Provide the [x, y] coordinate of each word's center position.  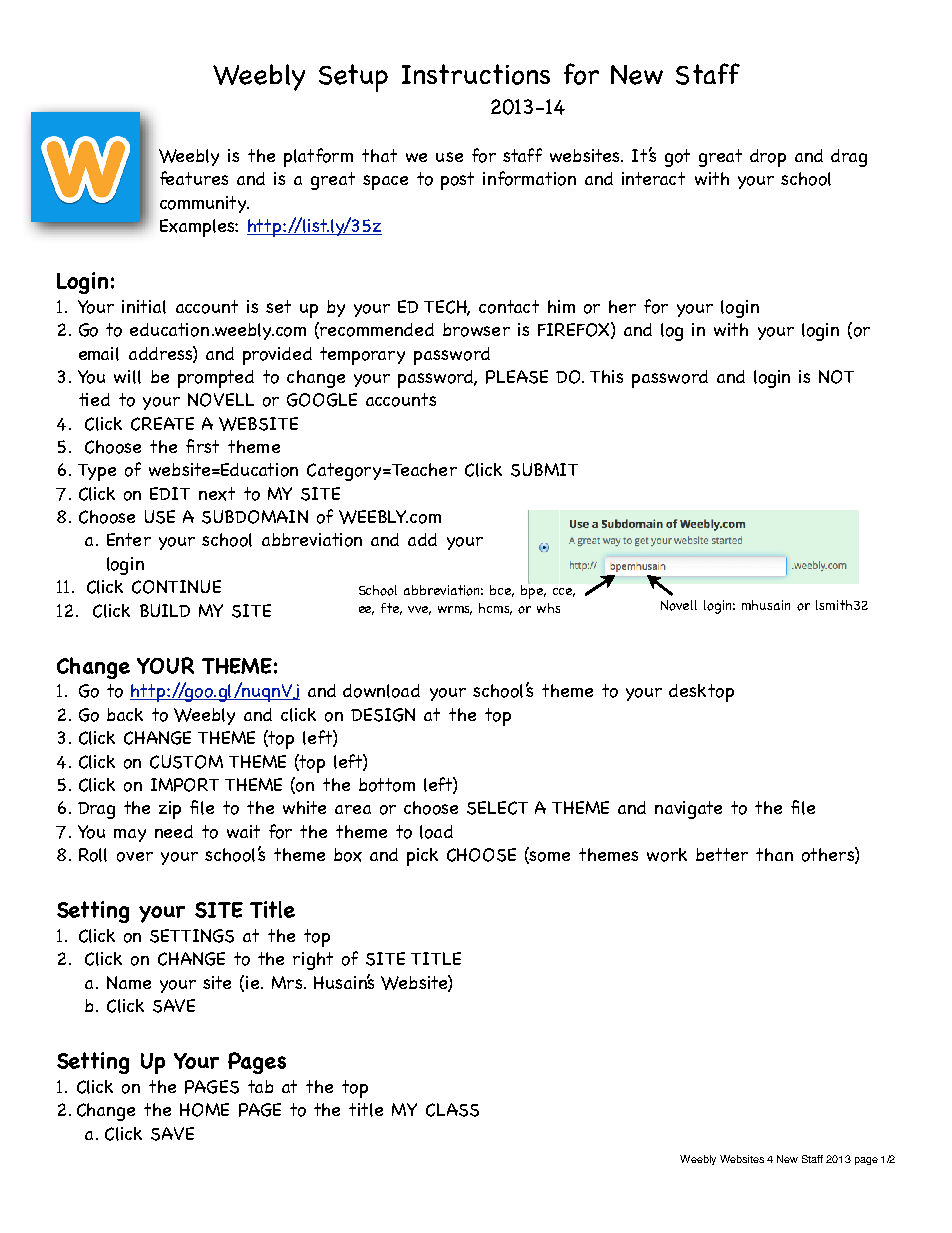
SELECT [497, 808]
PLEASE [517, 377]
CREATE [162, 424]
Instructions [476, 74]
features [194, 178]
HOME [204, 1110]
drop [768, 158]
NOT [836, 377]
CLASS [452, 1110]
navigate [688, 810]
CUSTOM [186, 762]
